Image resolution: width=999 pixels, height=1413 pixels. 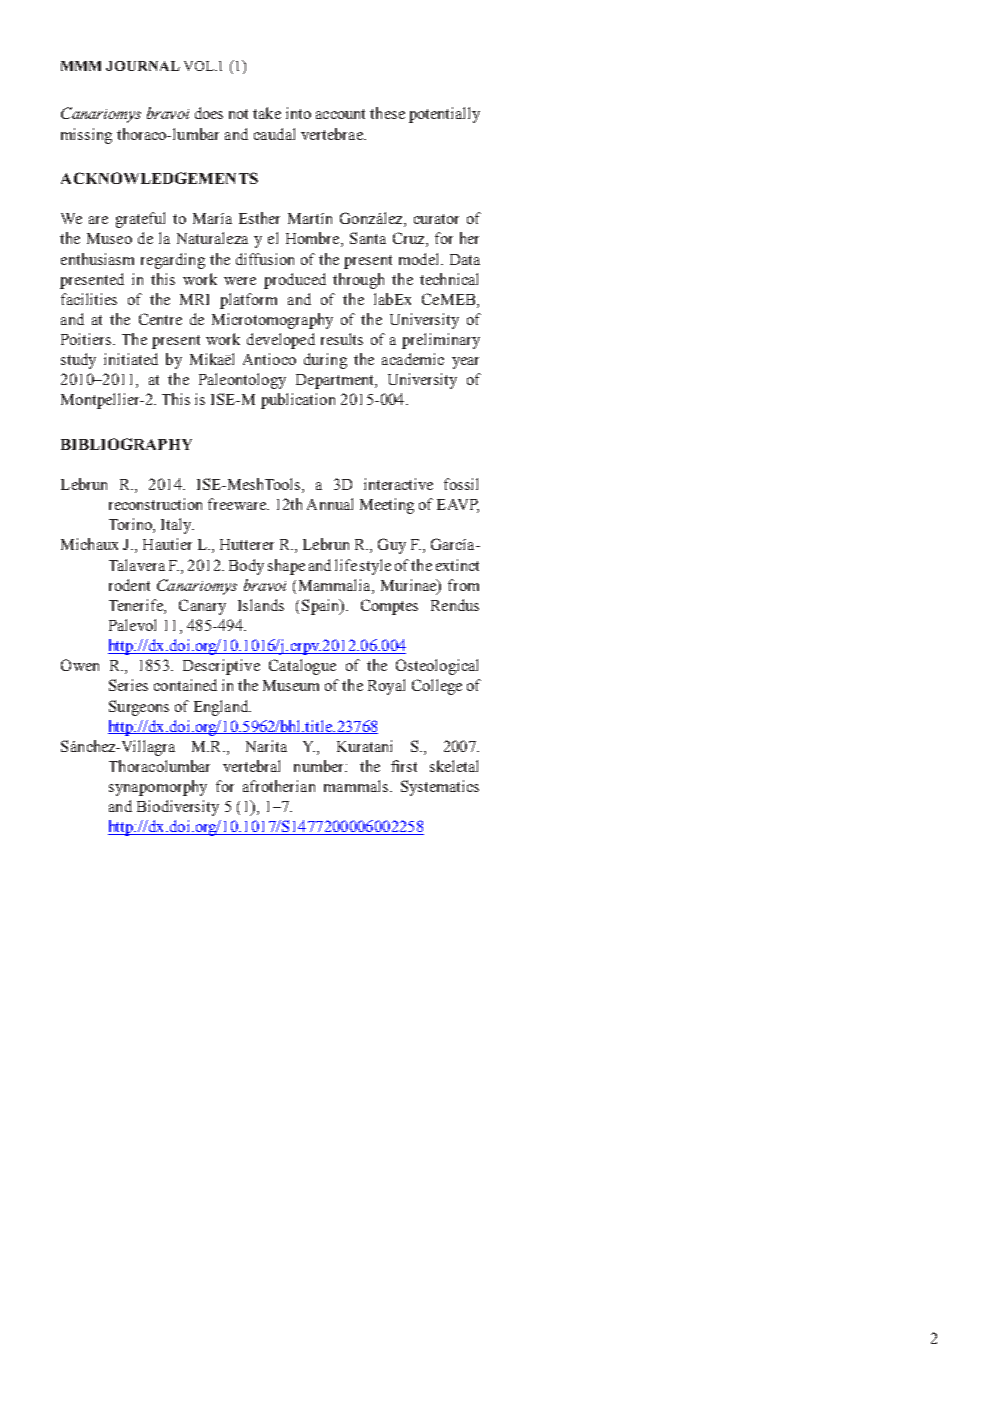 I want to click on synapomorphy, so click(x=158, y=788).
